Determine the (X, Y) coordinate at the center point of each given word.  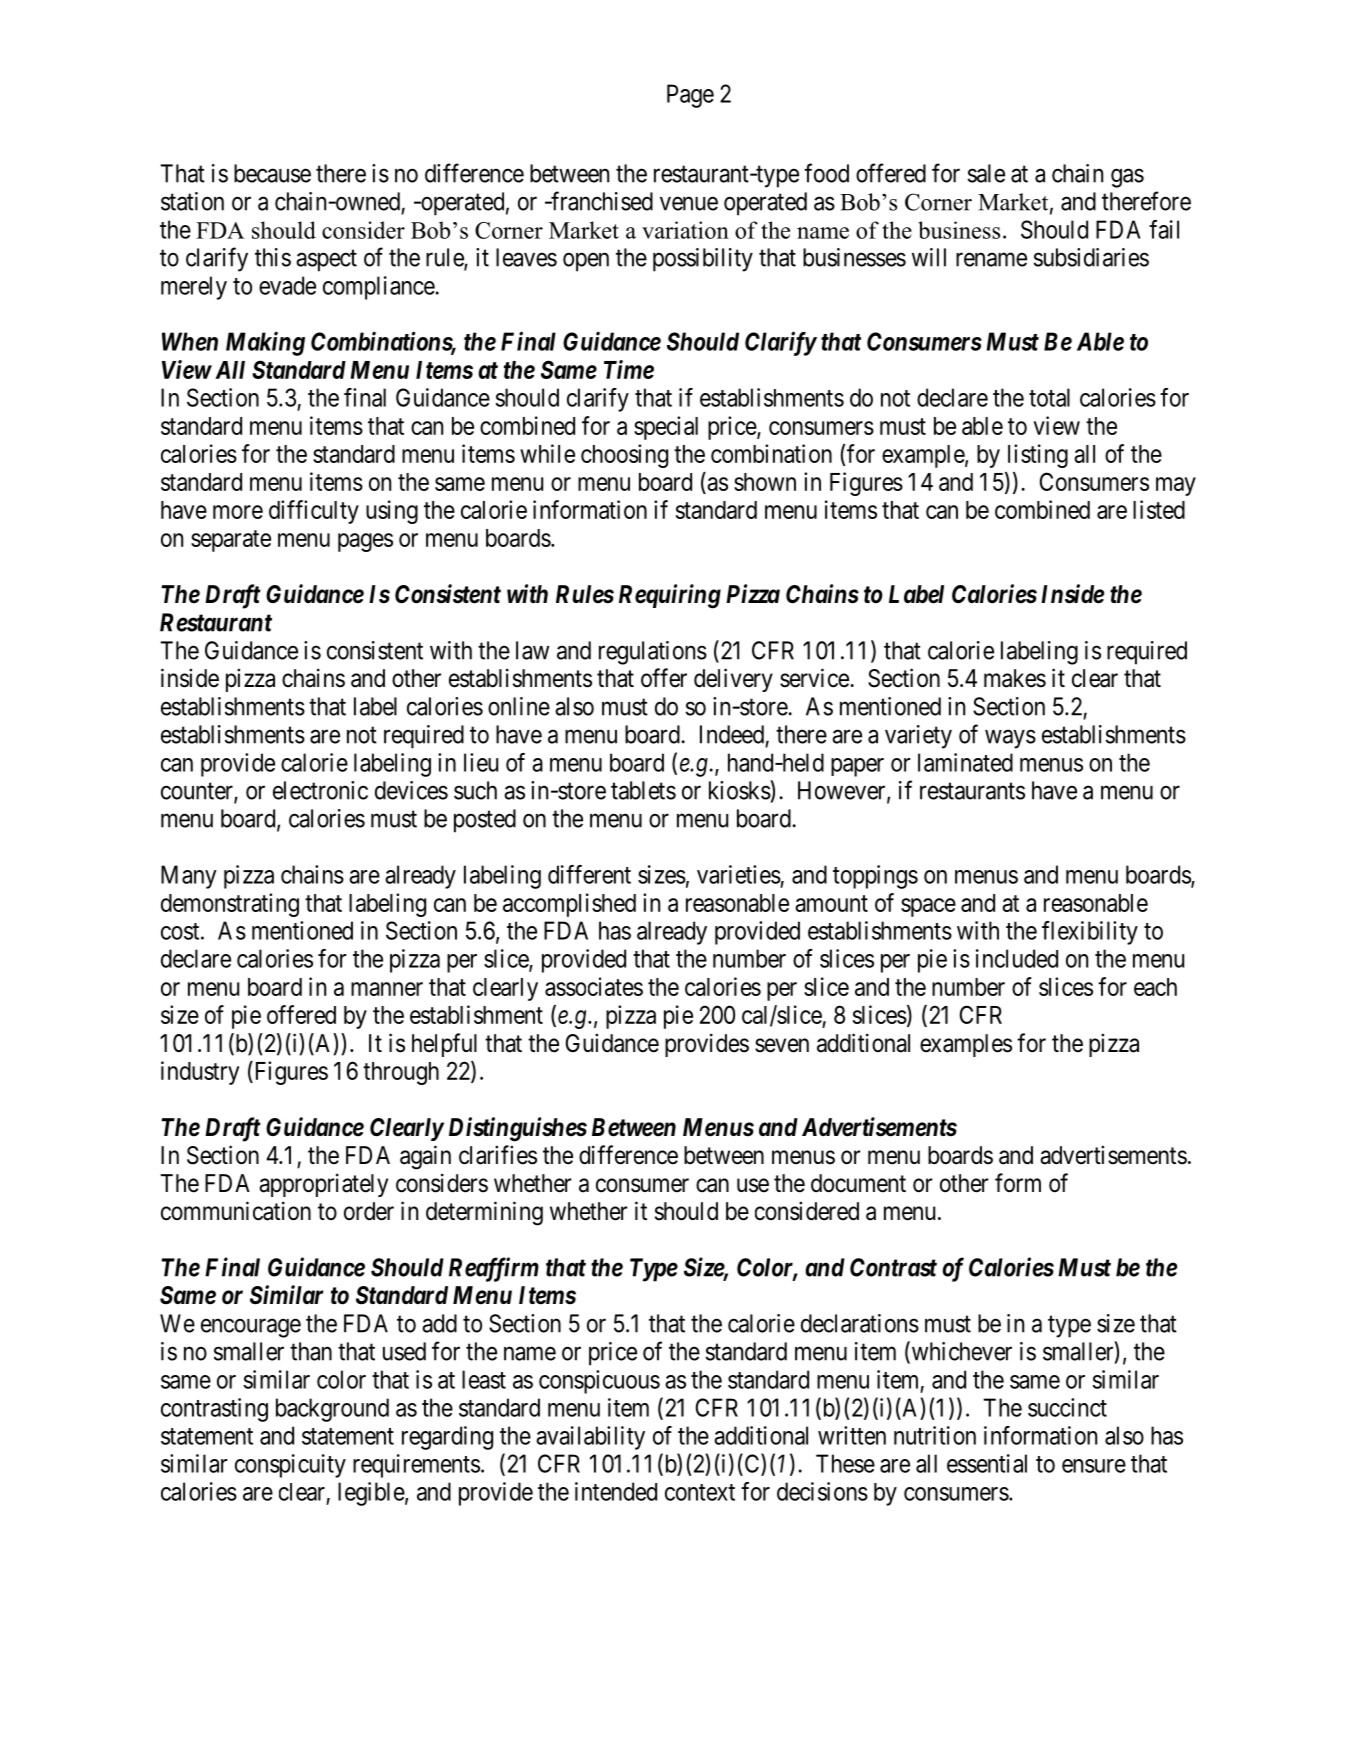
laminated (965, 762)
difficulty (314, 512)
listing (1038, 456)
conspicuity (290, 1466)
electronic (320, 790)
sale (986, 173)
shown (765, 482)
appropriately (323, 1185)
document (858, 1183)
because (272, 173)
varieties (739, 874)
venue (689, 204)
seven (782, 1045)
